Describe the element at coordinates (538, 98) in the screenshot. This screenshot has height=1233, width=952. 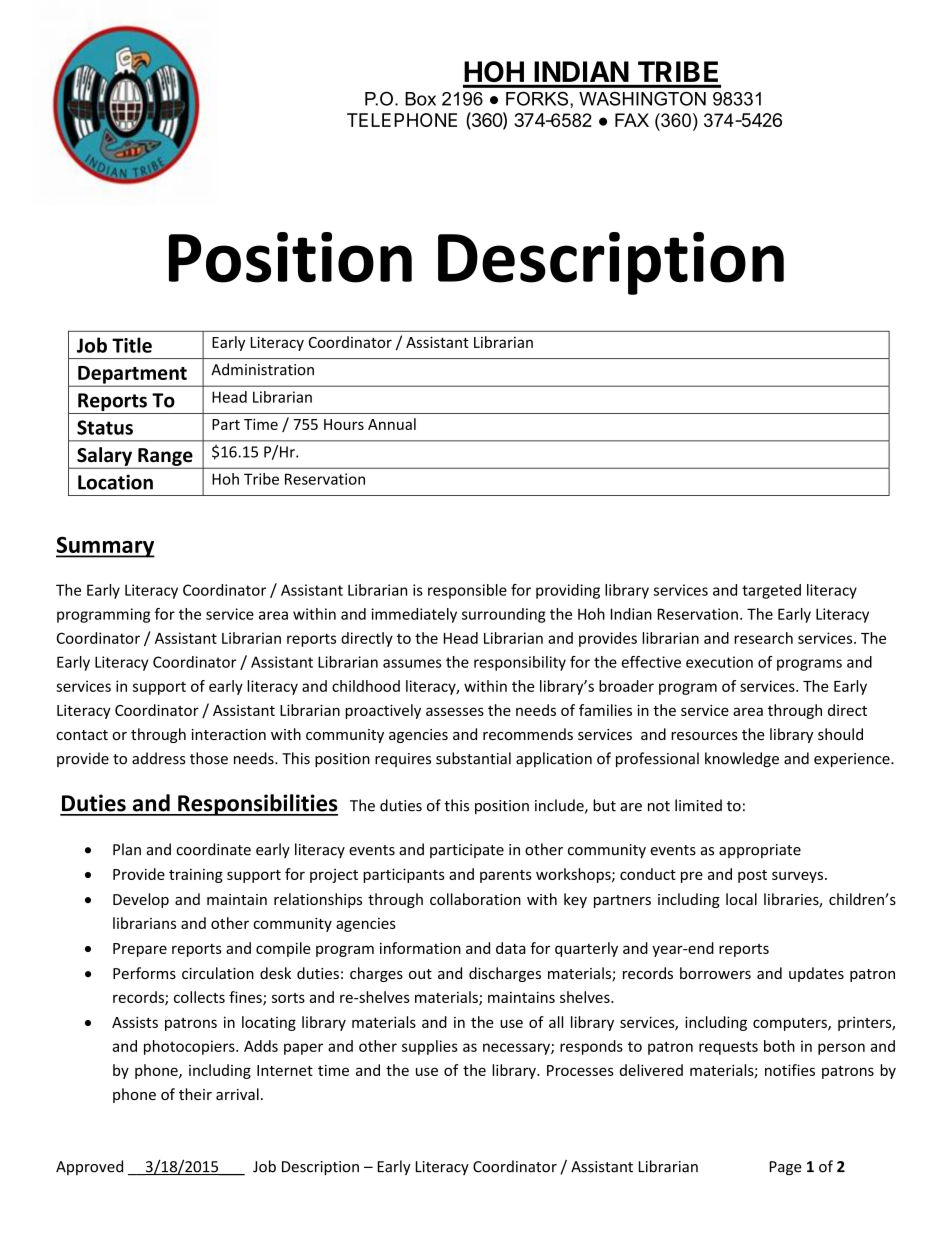
I see `FORKS` at that location.
